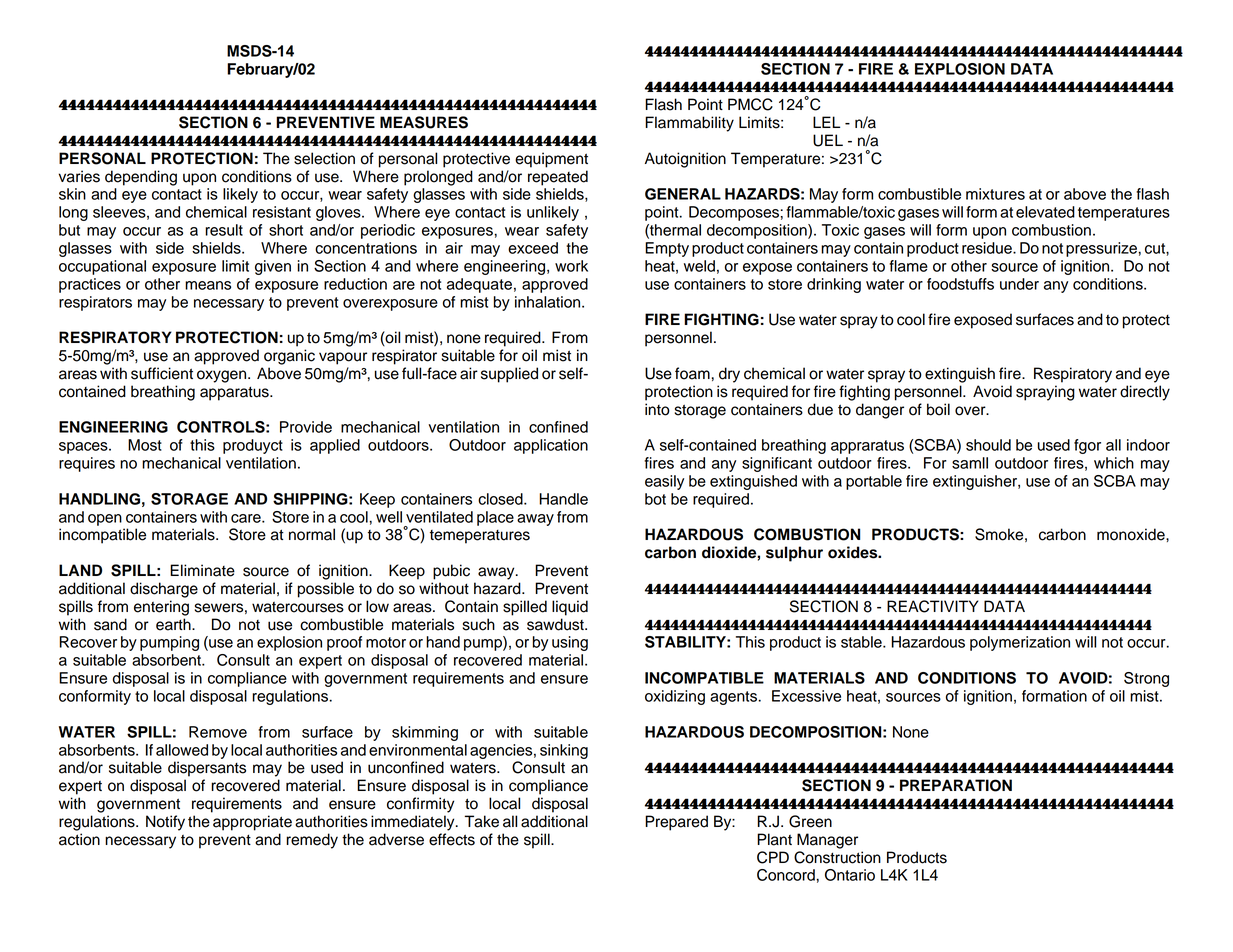 The height and width of the screenshot is (952, 1233). I want to click on care, so click(247, 518).
